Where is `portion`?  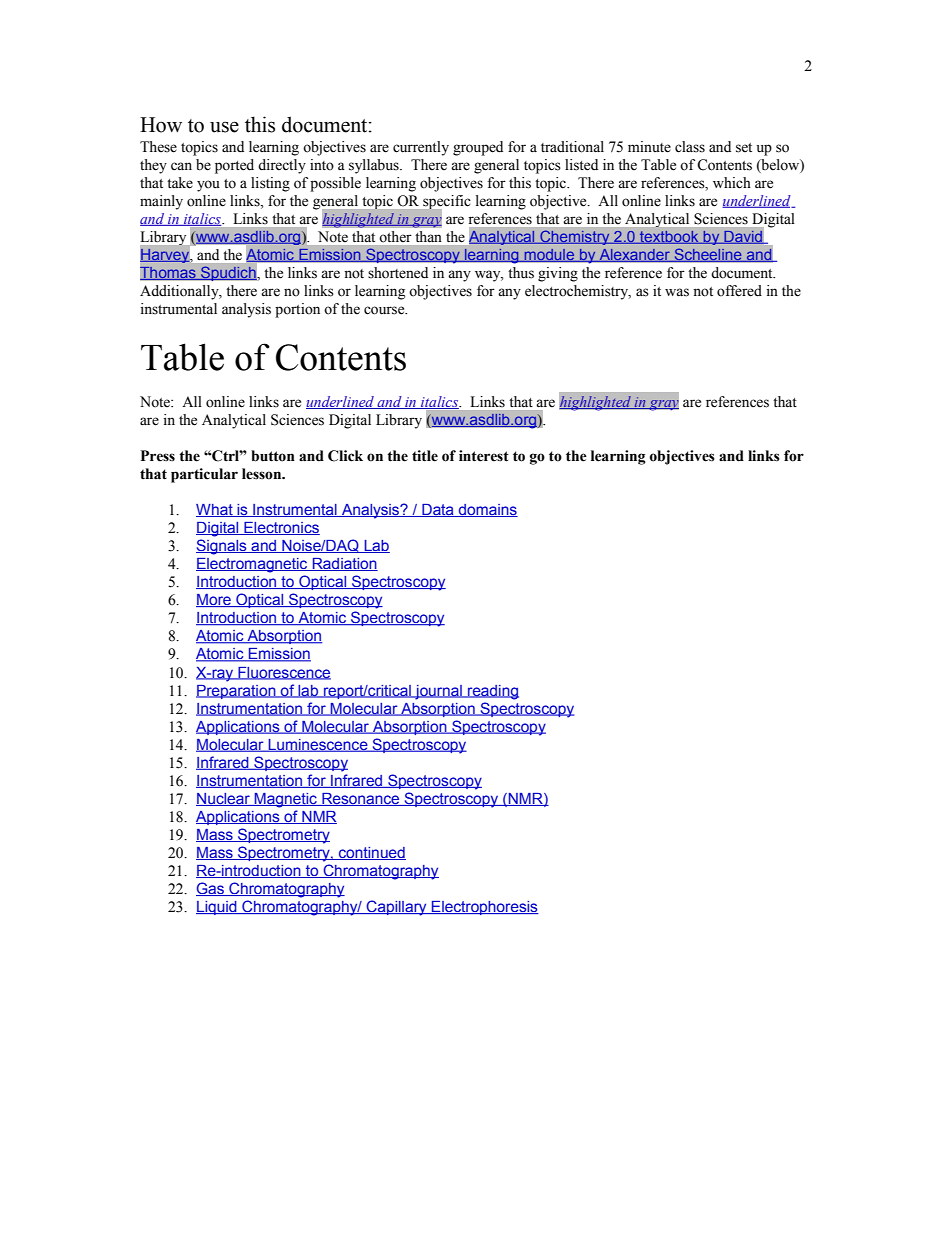 portion is located at coordinates (297, 310).
